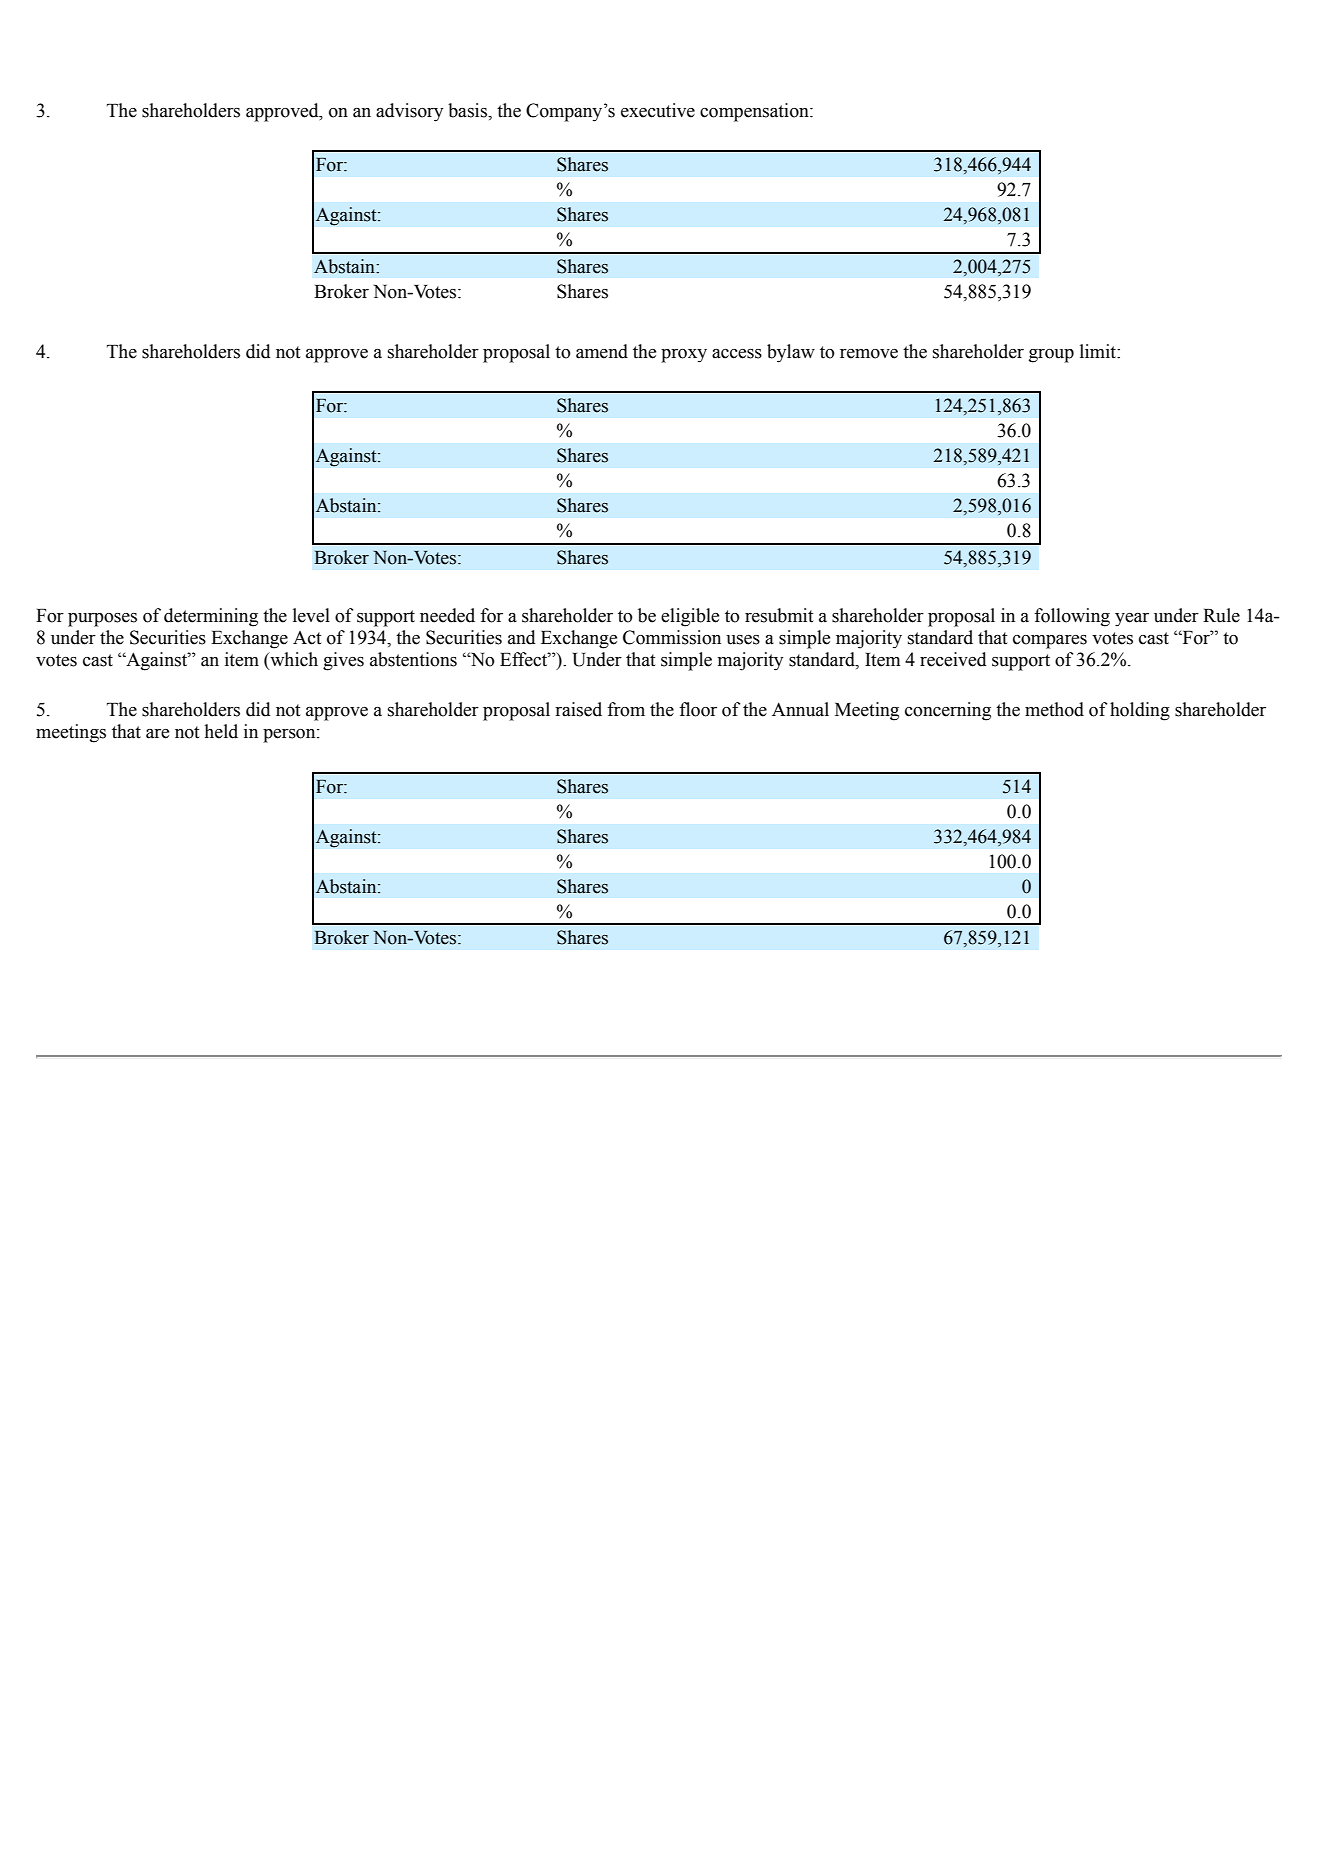  Describe the element at coordinates (1054, 709) in the screenshot. I see `method` at that location.
